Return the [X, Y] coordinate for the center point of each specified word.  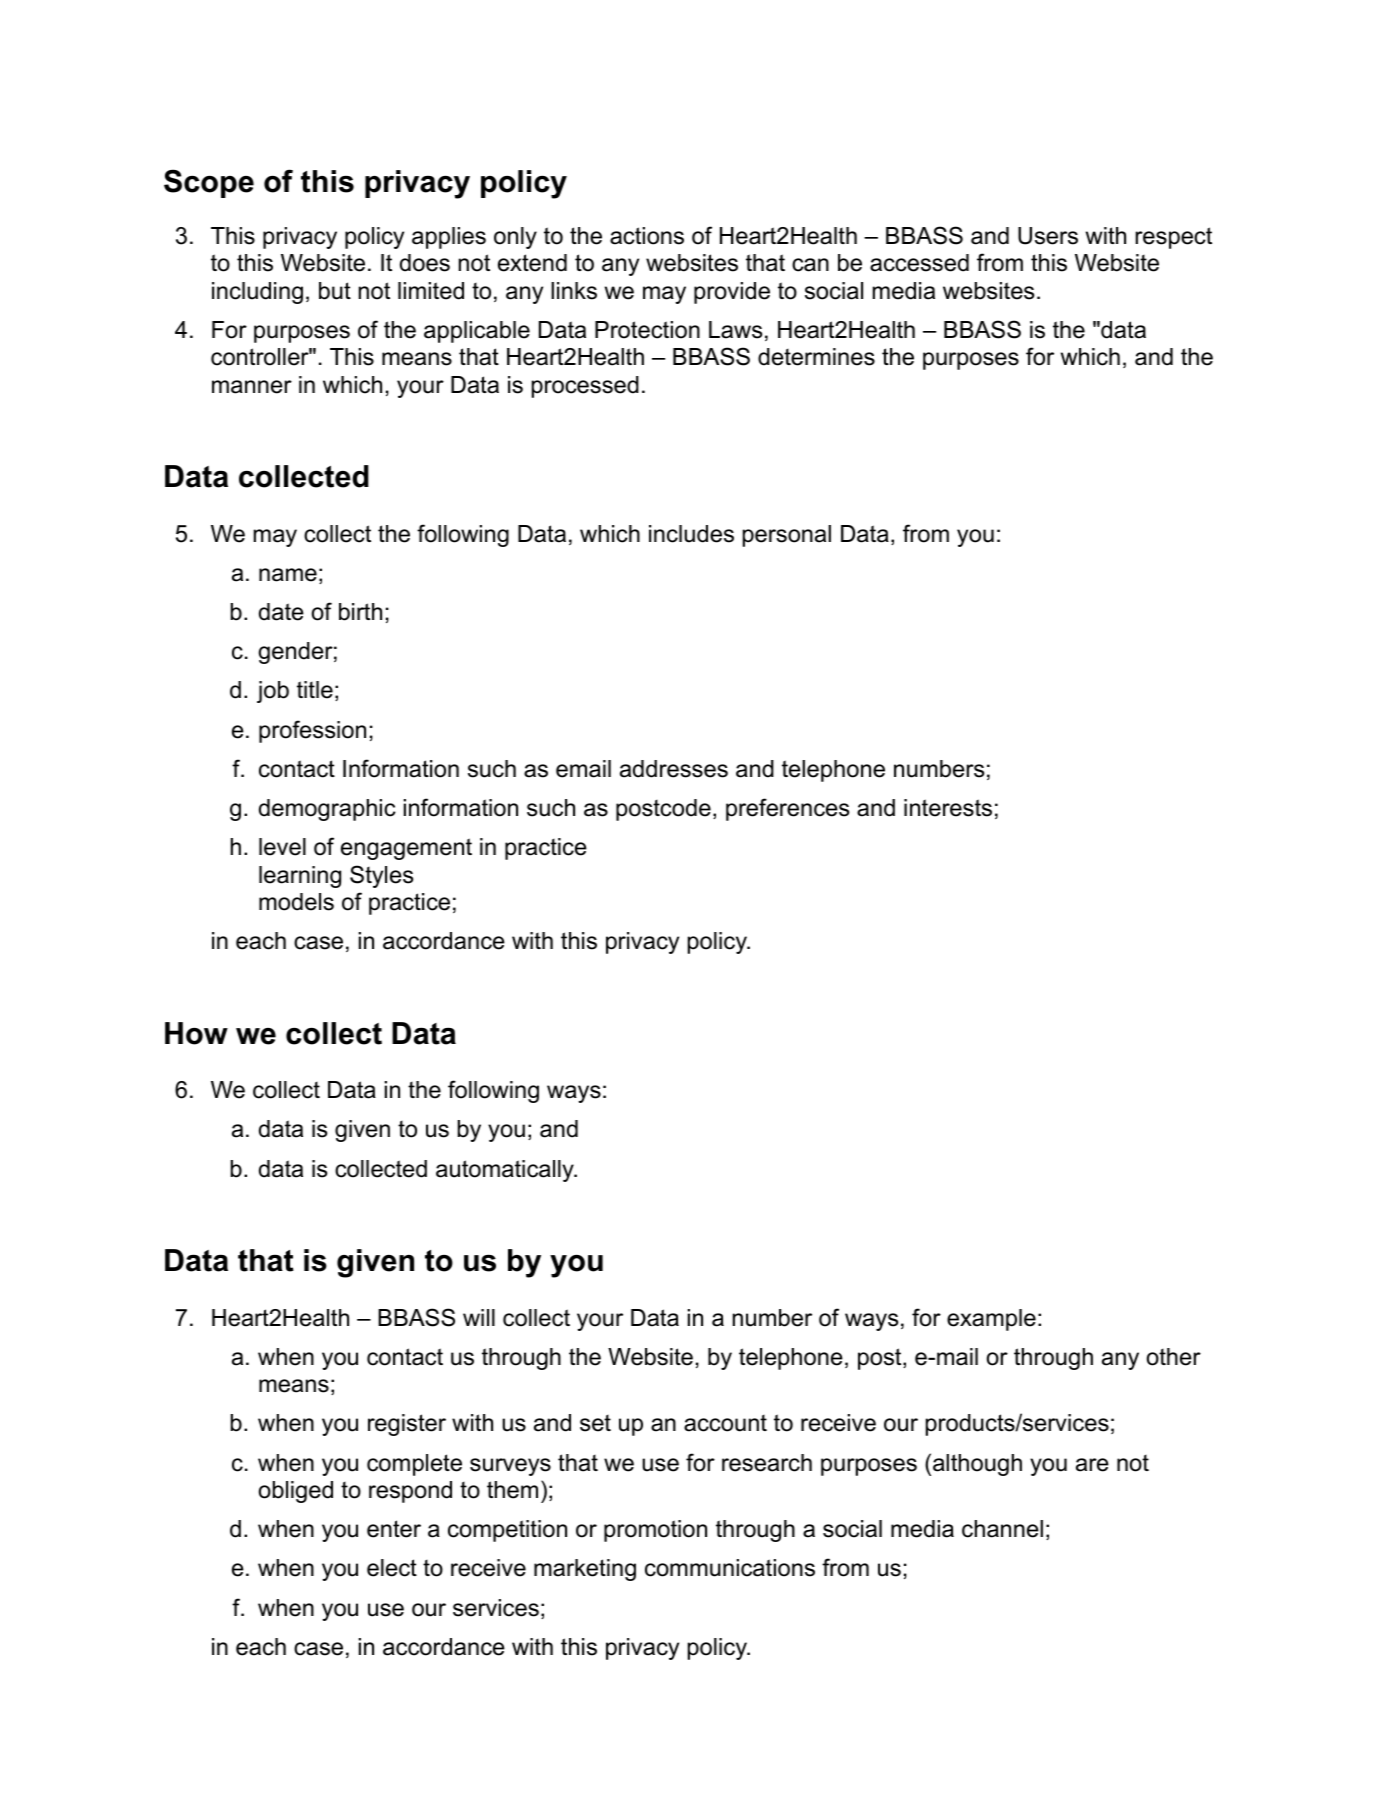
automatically [506, 1171]
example [991, 1320]
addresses [674, 769]
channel [1002, 1529]
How [196, 1033]
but [335, 291]
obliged [296, 1492]
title [315, 690]
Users [1048, 236]
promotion [655, 1531]
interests [948, 808]
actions [647, 236]
